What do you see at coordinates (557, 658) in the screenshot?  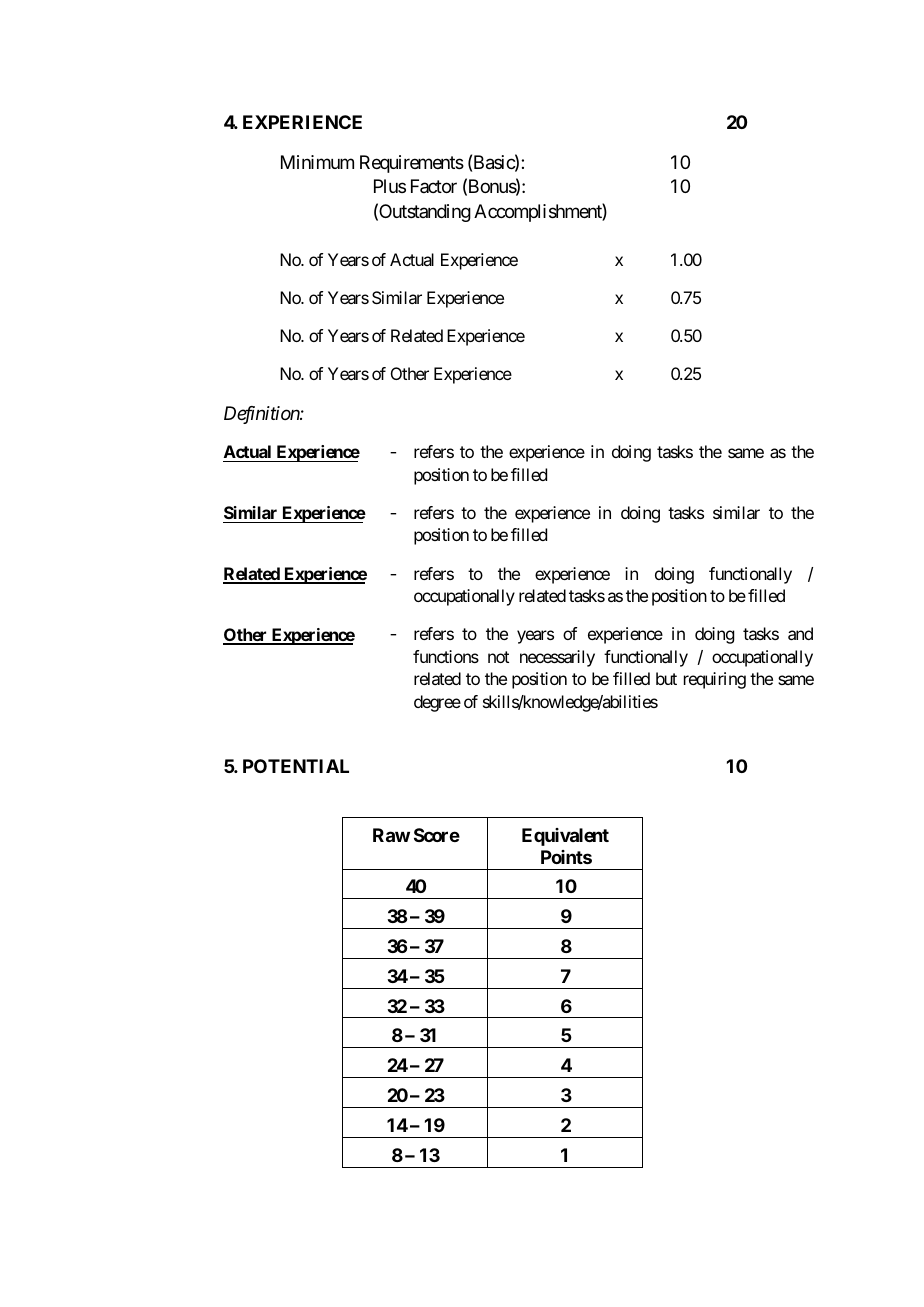 I see `necessarily` at bounding box center [557, 658].
